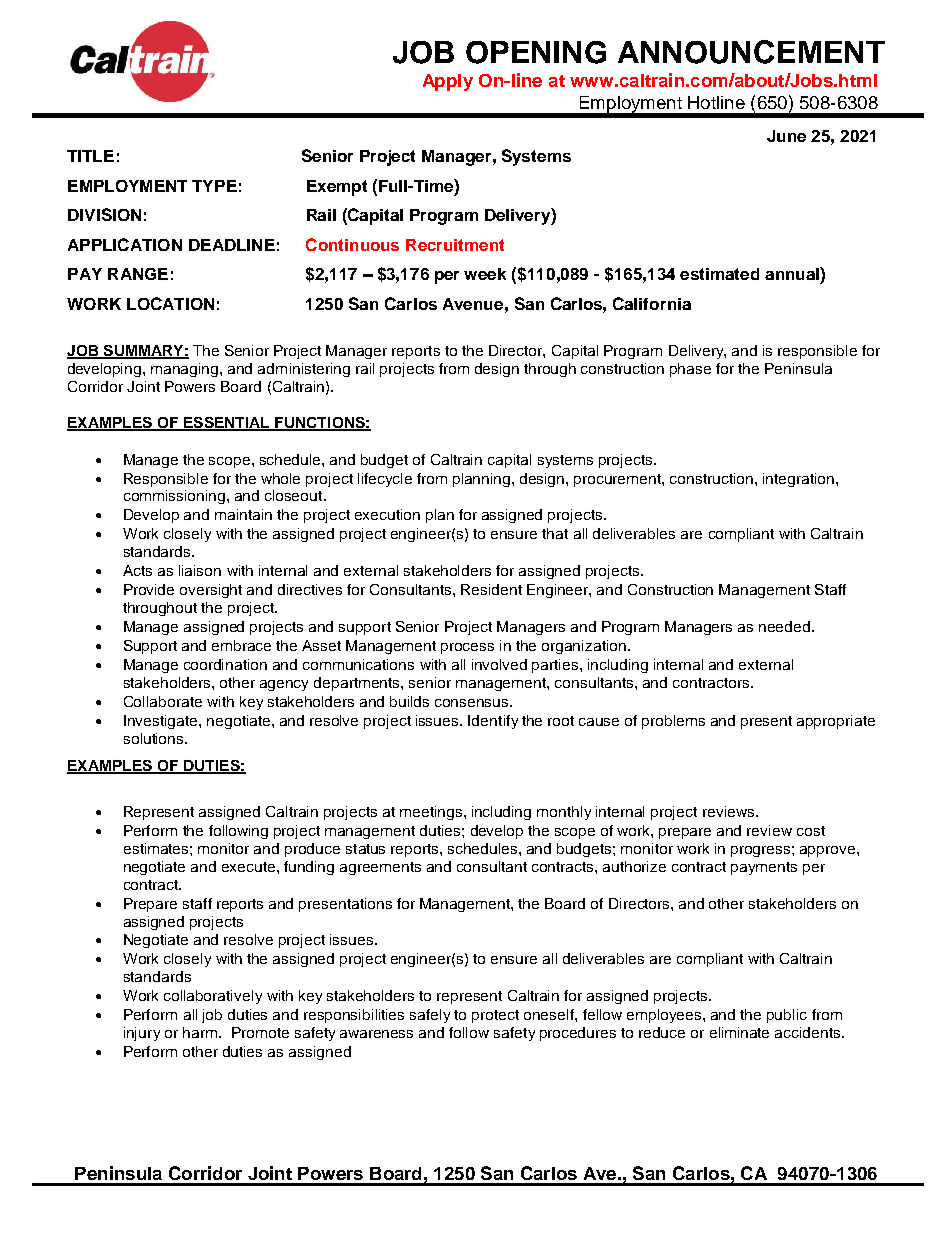  I want to click on Apply, so click(448, 82).
